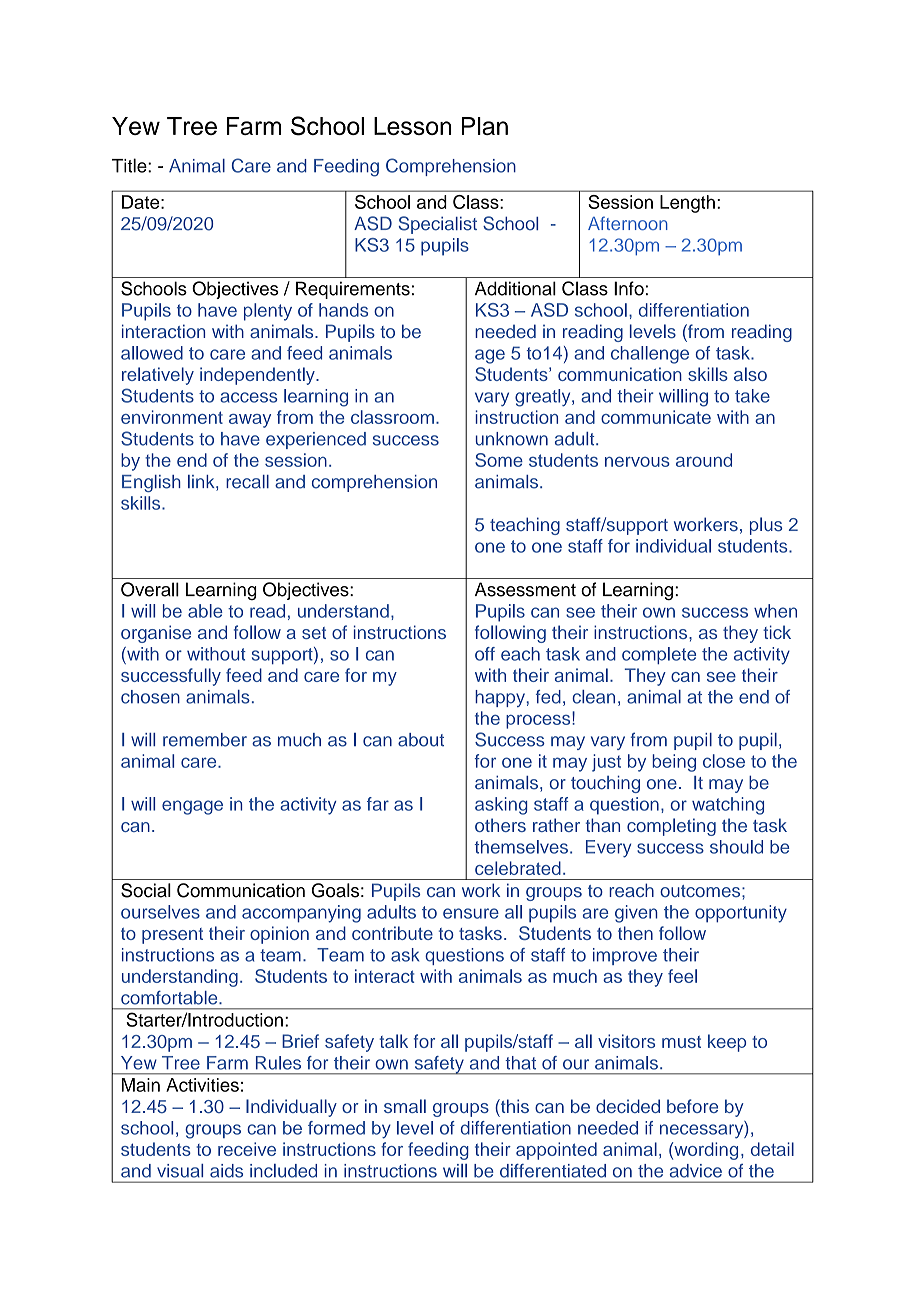 The height and width of the screenshot is (1308, 924). I want to click on receive, so click(247, 1149).
